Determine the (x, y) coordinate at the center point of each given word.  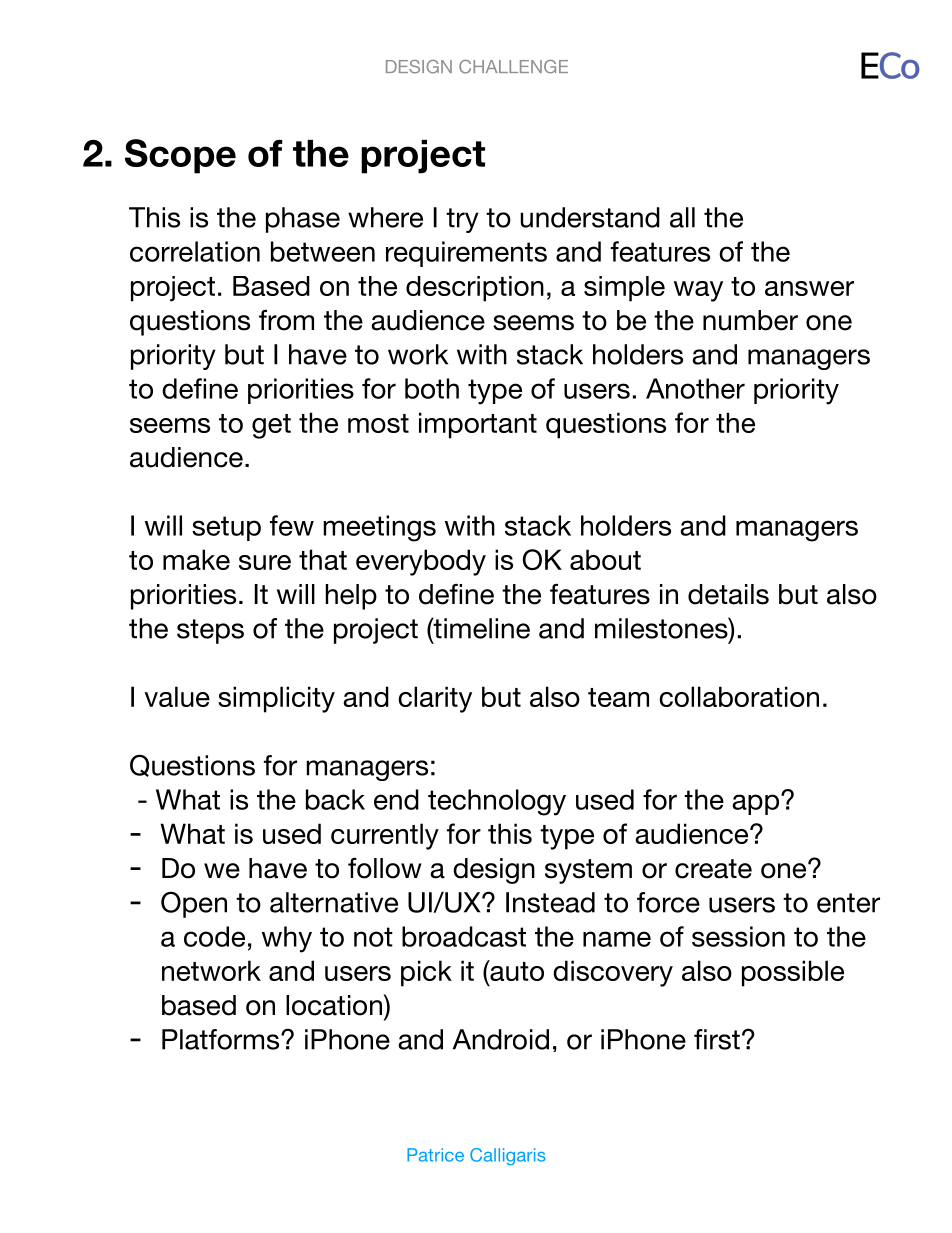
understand (590, 217)
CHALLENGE (513, 67)
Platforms (222, 1039)
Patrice (435, 1155)
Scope (180, 156)
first (717, 1039)
